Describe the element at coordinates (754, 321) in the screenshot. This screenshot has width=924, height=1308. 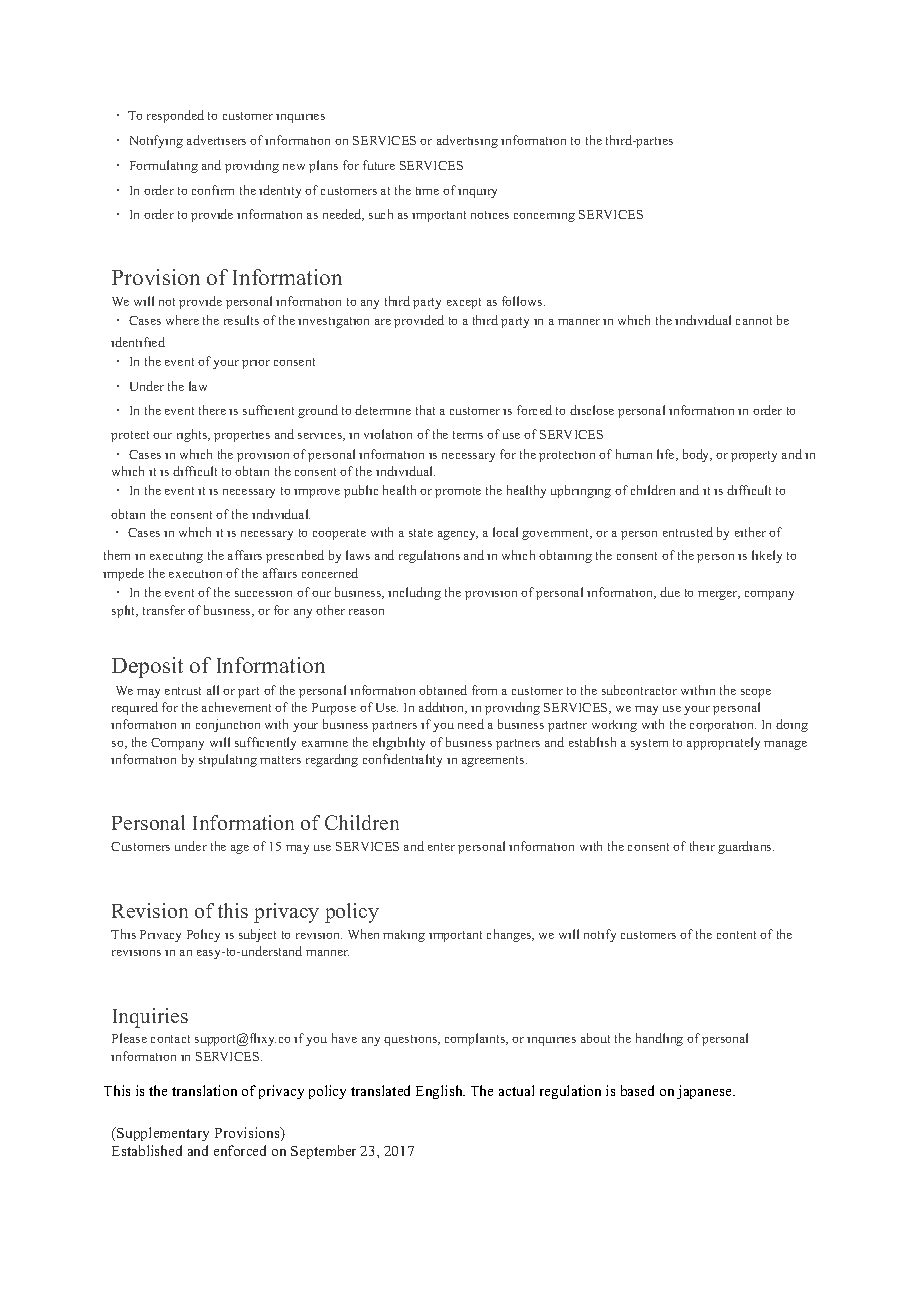
I see `cannot` at that location.
